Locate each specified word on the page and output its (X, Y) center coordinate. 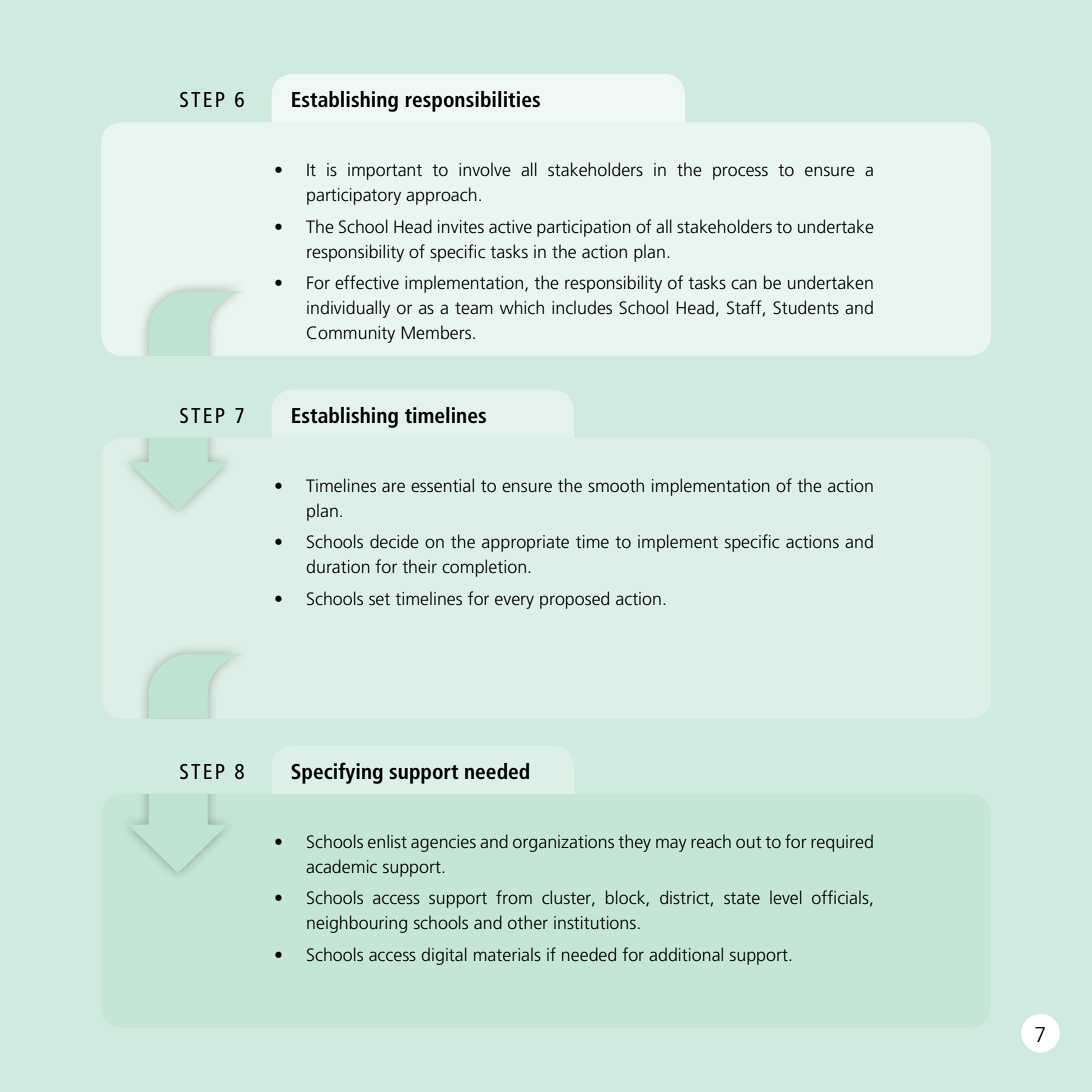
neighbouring (357, 924)
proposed (574, 600)
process (740, 173)
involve (485, 169)
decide (394, 541)
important (385, 171)
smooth (616, 485)
